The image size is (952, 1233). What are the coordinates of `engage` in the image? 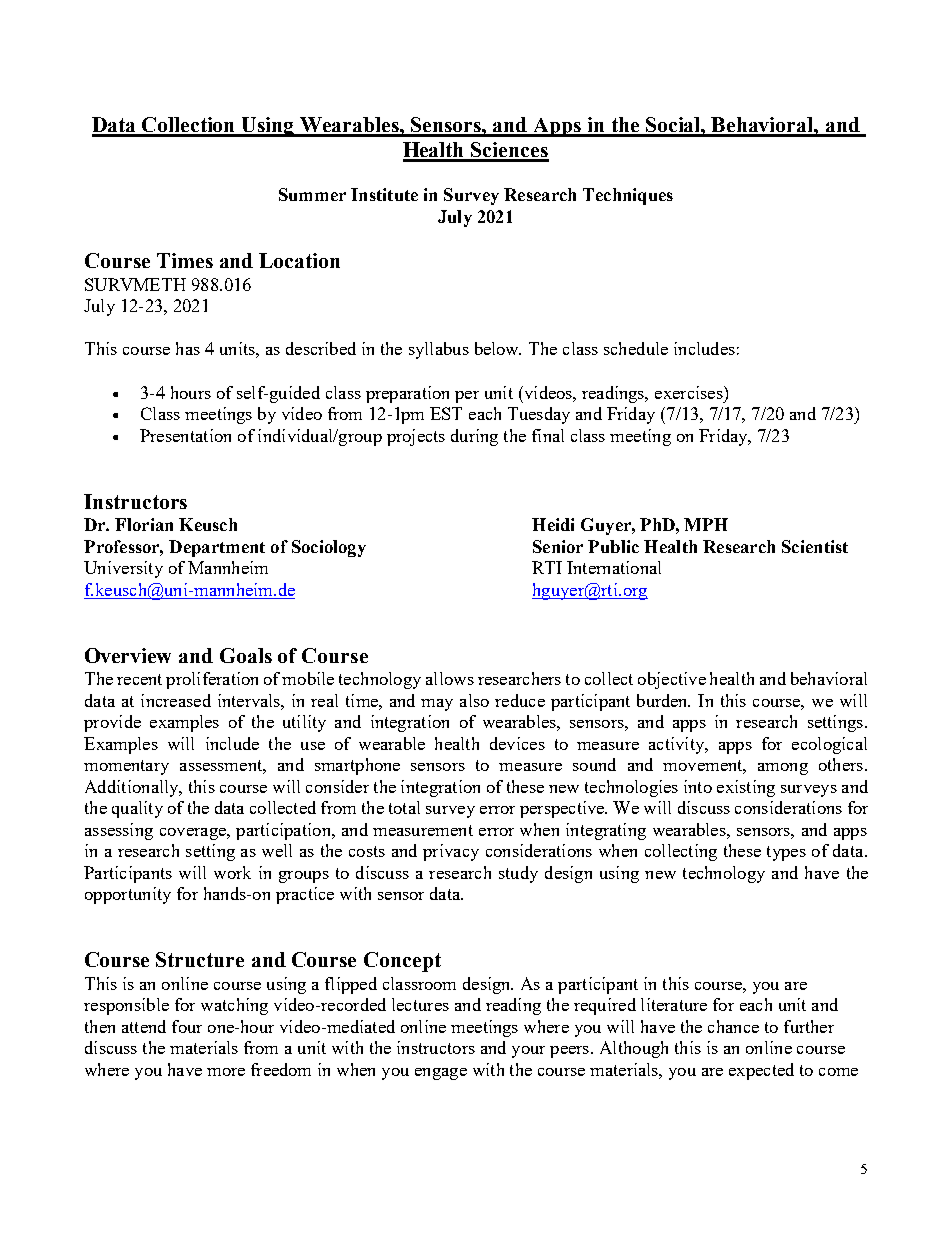 It's located at (441, 1074).
